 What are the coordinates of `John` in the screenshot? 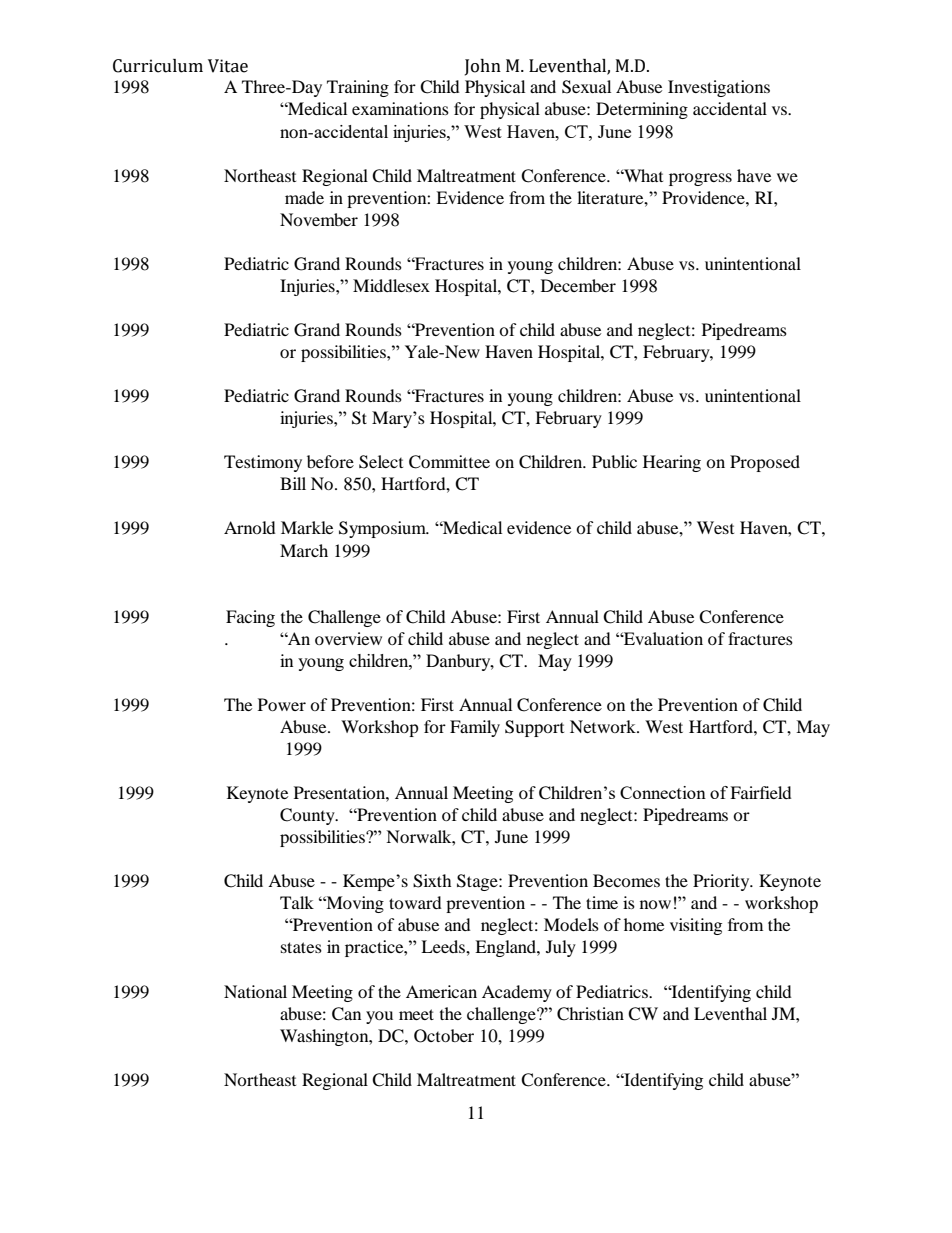 It's located at (483, 67).
